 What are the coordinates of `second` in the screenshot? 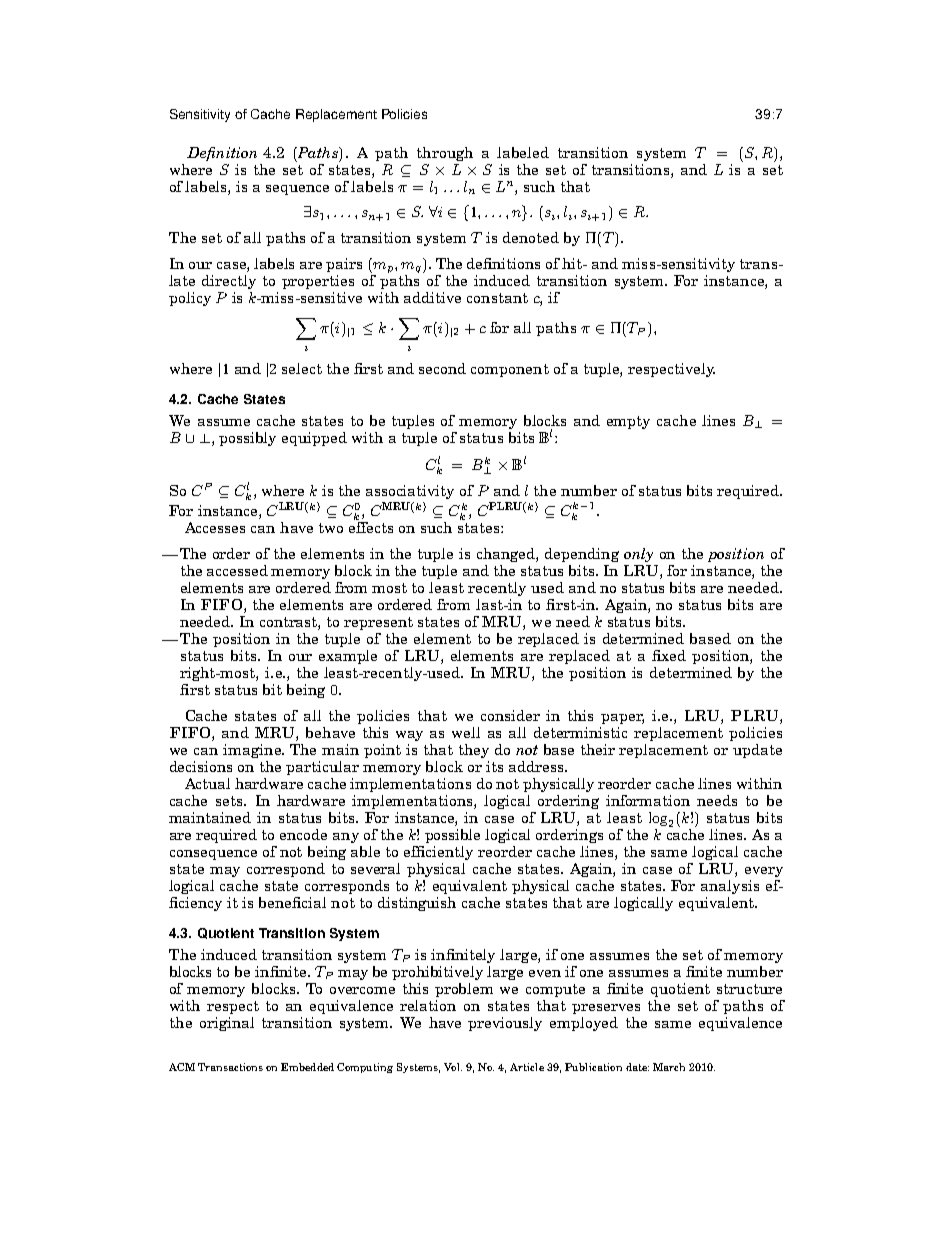 It's located at (442, 368).
